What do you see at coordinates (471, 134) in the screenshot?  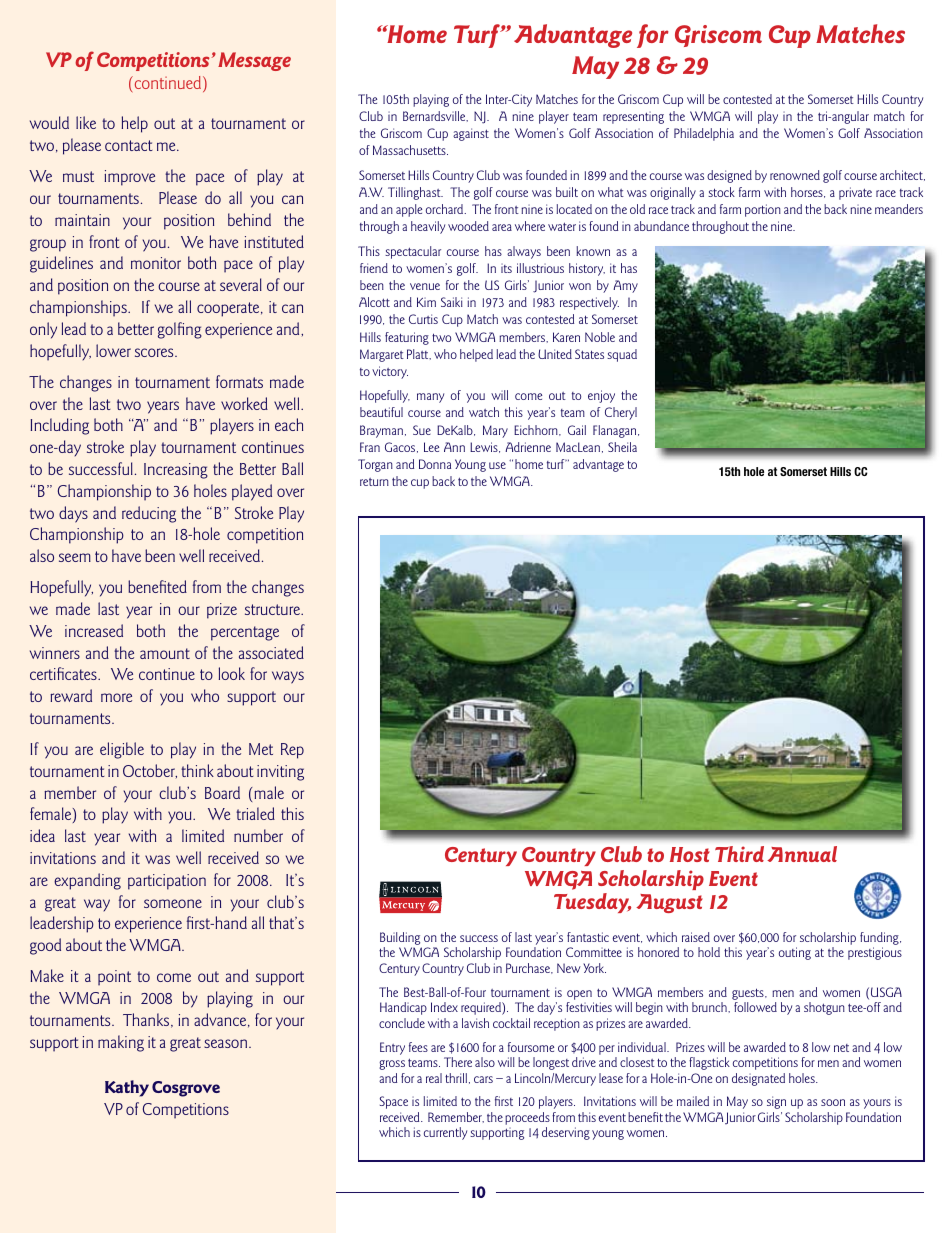 I see `against` at bounding box center [471, 134].
